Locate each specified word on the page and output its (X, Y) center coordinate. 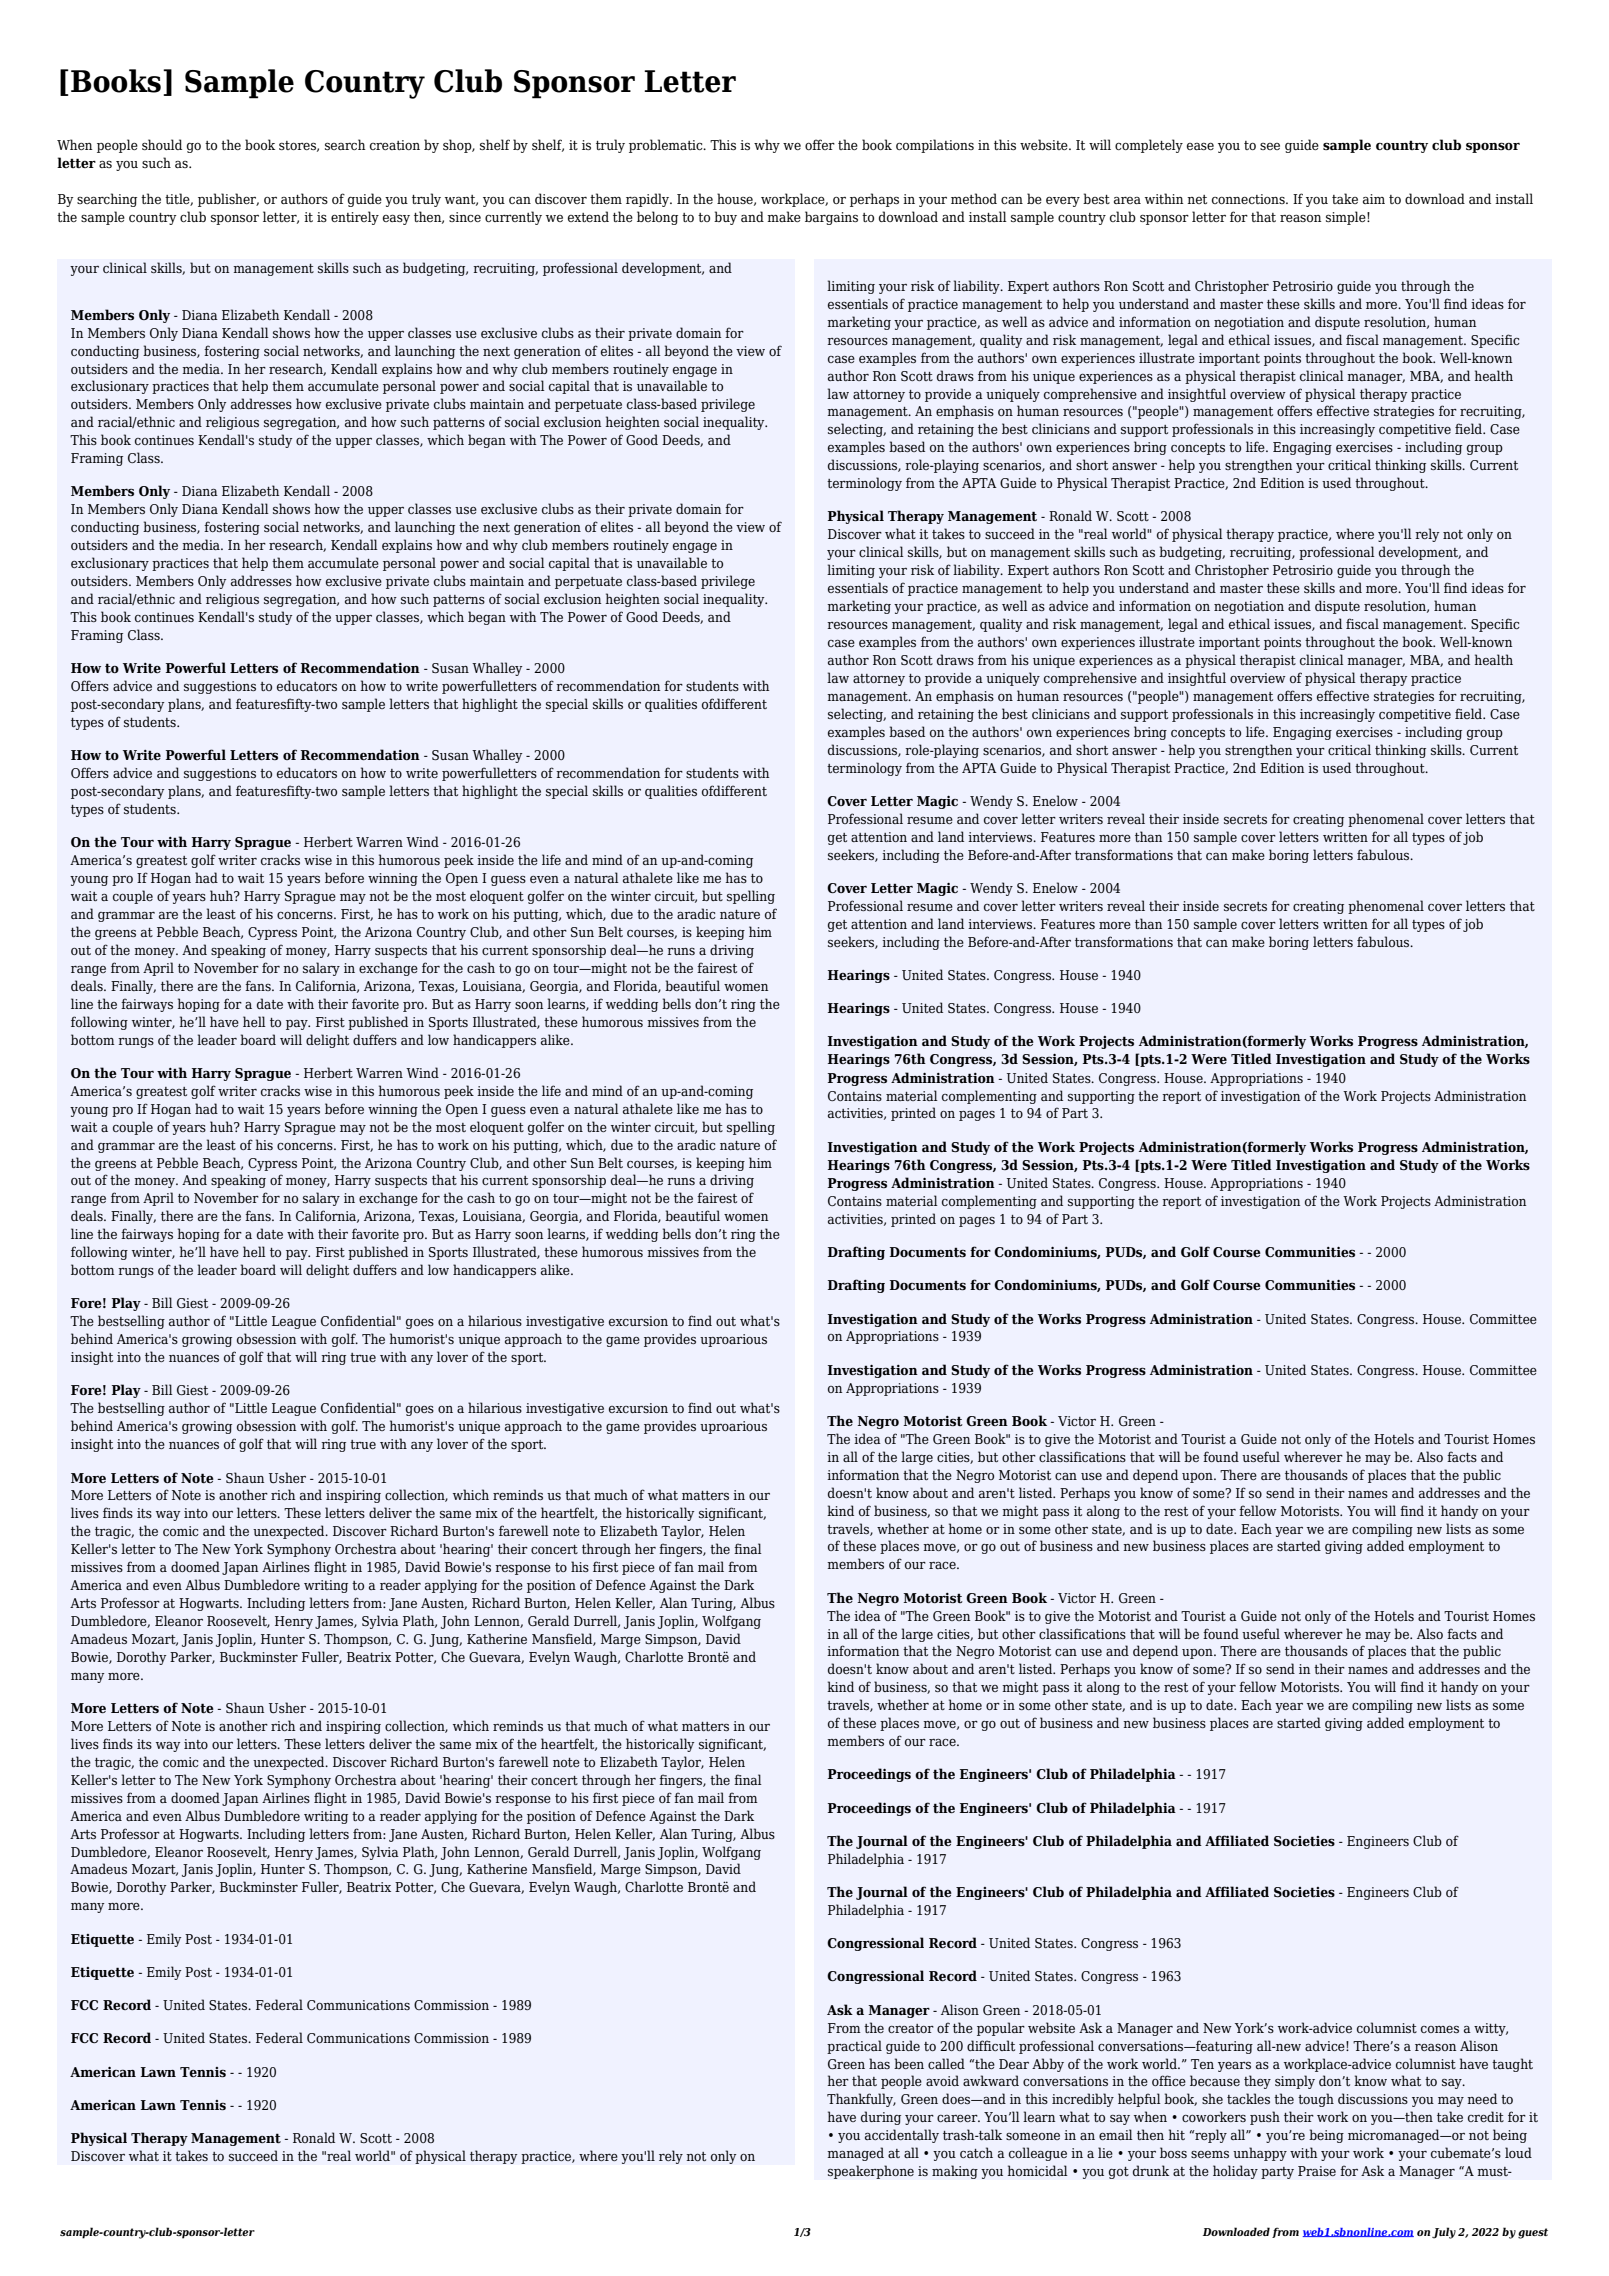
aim (1374, 199)
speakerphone (871, 2172)
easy (396, 220)
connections (1249, 199)
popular (1001, 2029)
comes (1440, 2029)
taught (1512, 2065)
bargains (831, 218)
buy (725, 218)
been (909, 2063)
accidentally (902, 2136)
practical (854, 2047)
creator (911, 2028)
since (465, 217)
